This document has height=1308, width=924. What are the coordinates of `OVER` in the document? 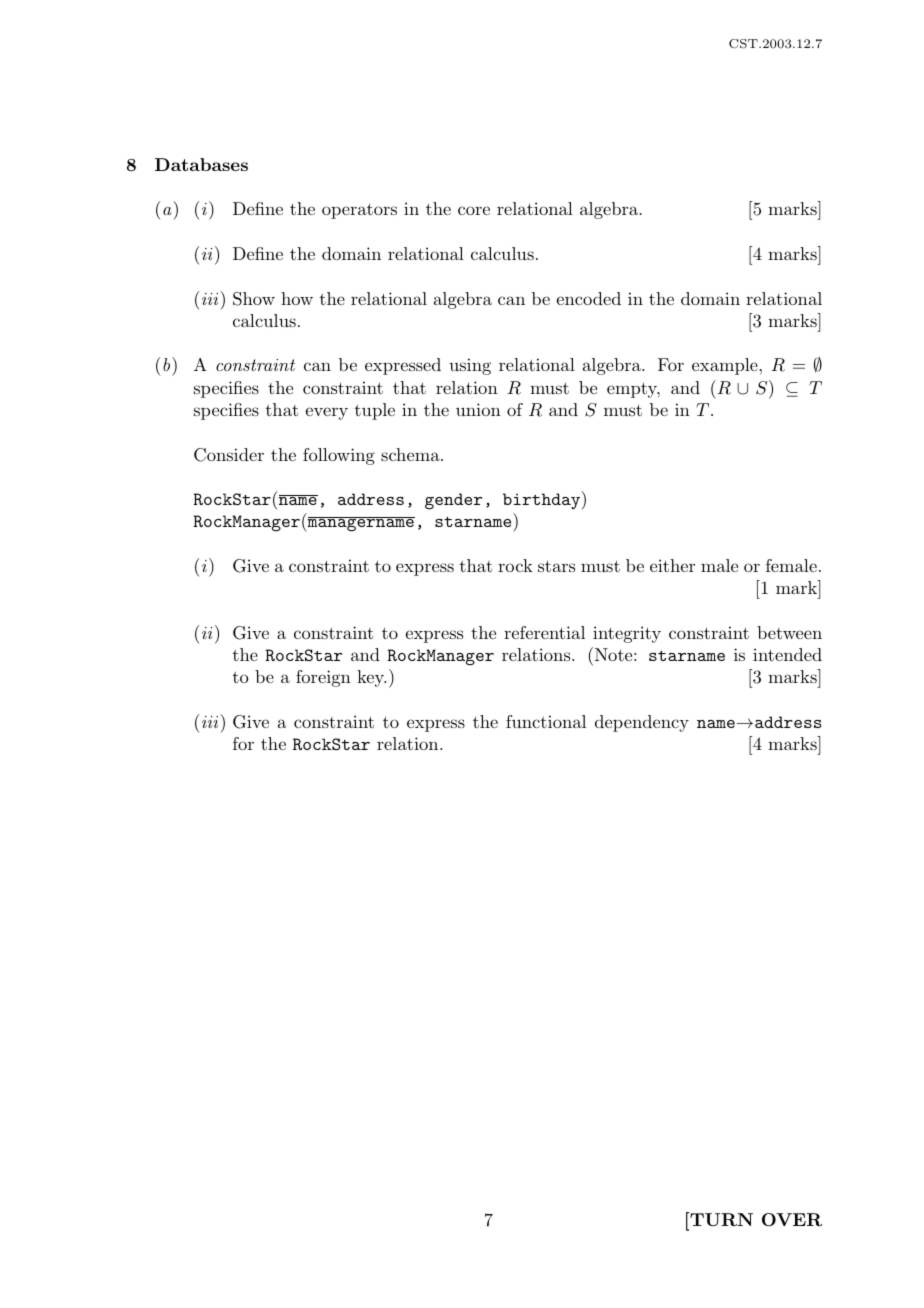 It's located at (792, 1219).
